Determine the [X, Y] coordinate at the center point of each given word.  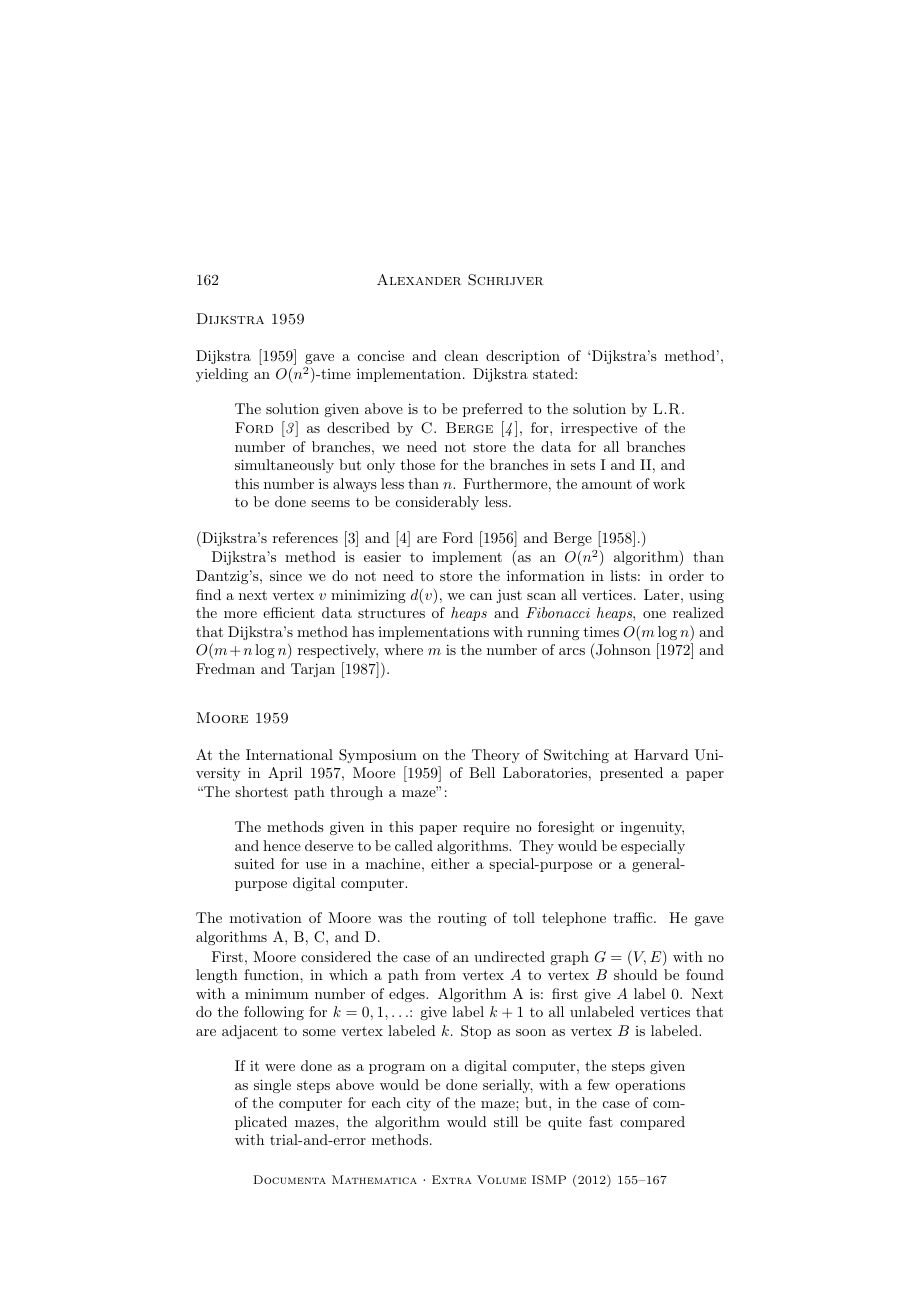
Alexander [419, 279]
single [272, 1086]
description [523, 357]
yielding [222, 375]
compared [652, 1123]
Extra [452, 1179]
